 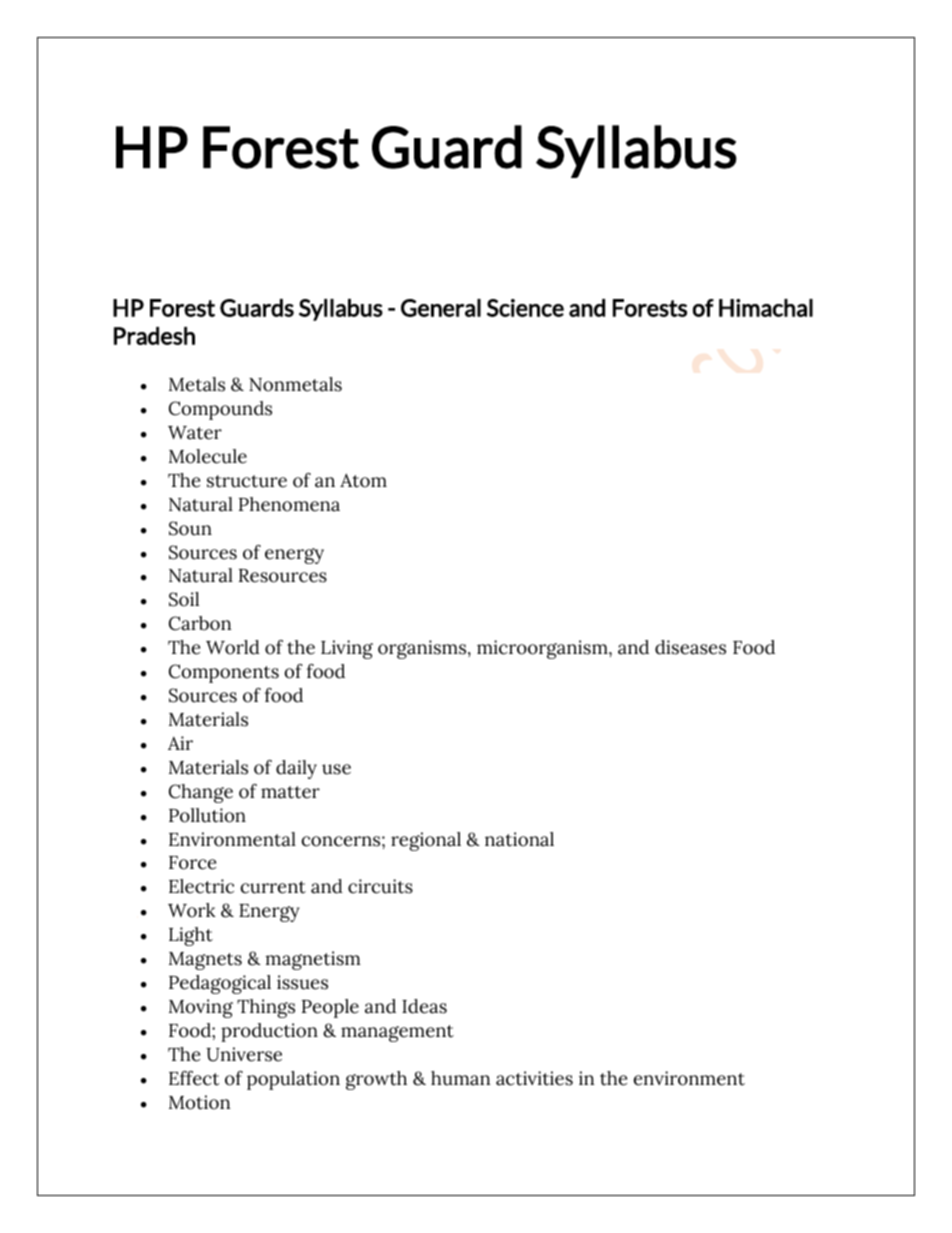 I want to click on national, so click(x=519, y=839).
